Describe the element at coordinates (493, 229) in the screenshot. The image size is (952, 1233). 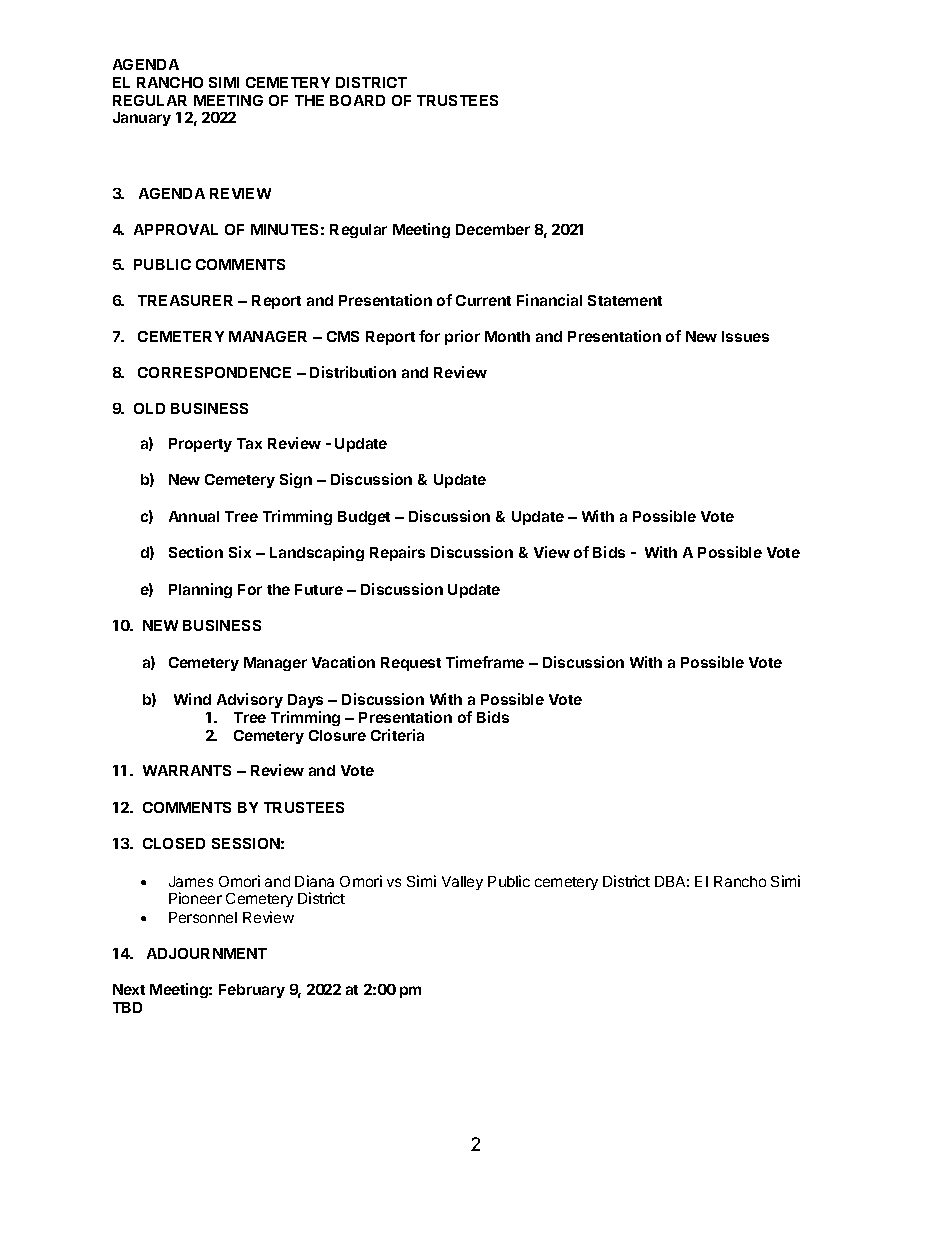
I see `December` at that location.
